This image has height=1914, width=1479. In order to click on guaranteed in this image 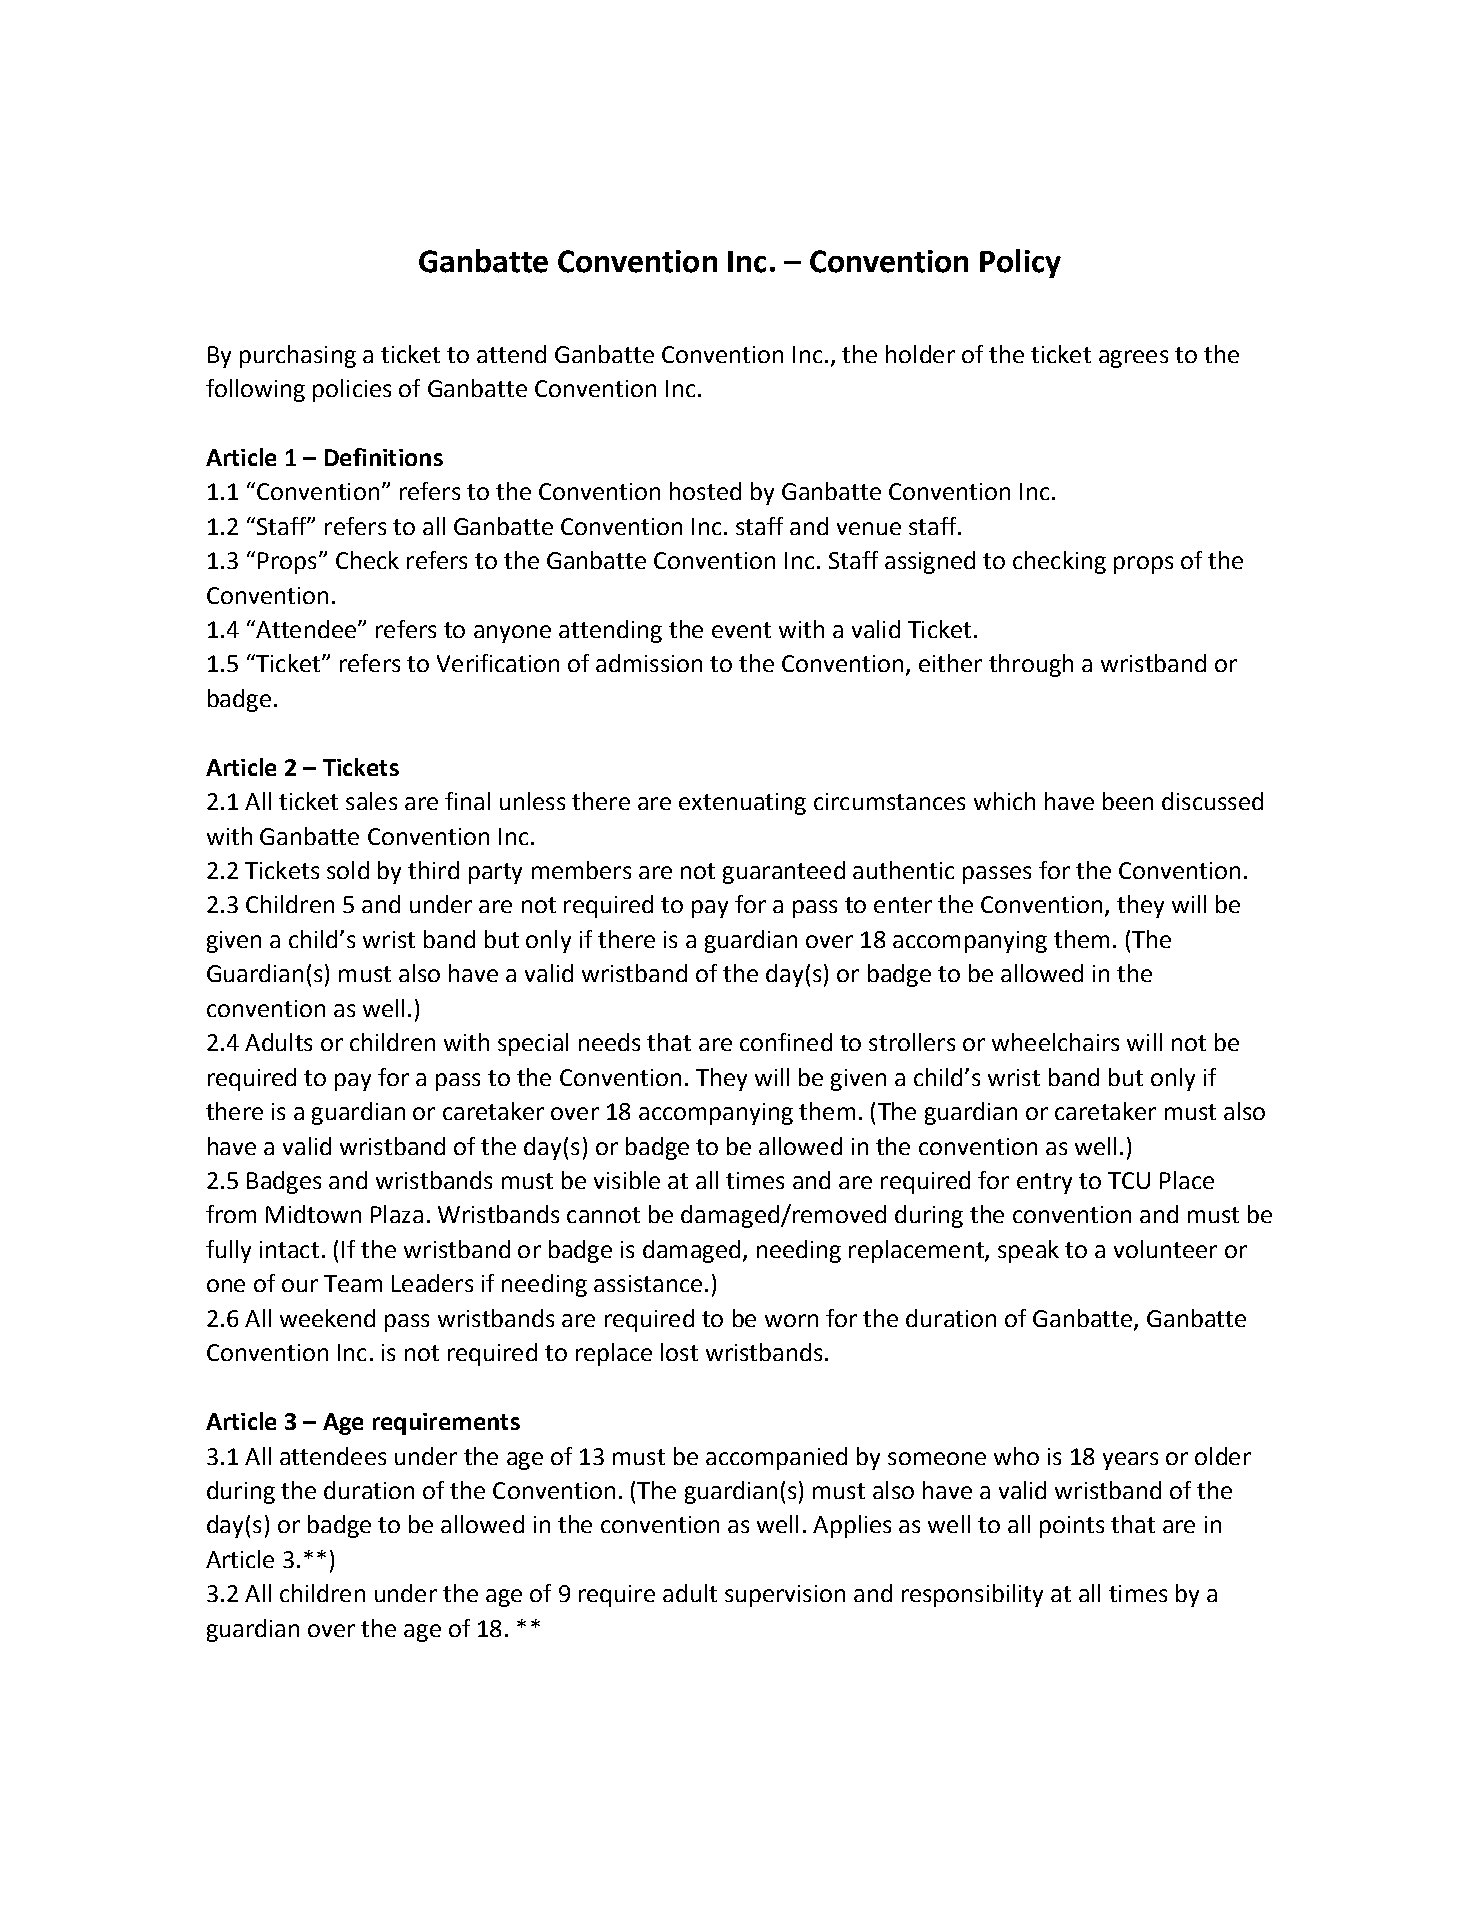, I will do `click(784, 872)`.
